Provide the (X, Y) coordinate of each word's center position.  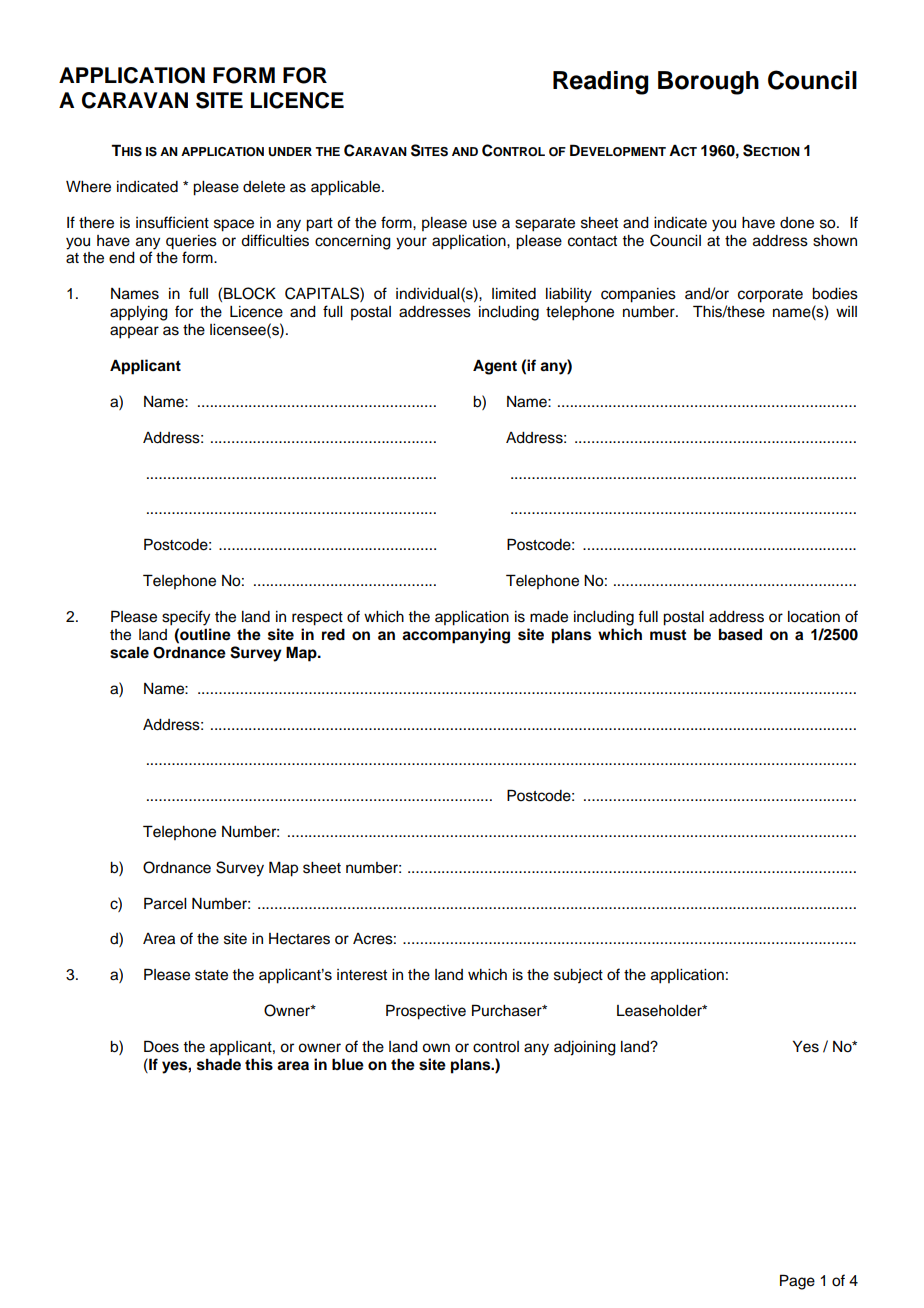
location (814, 617)
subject (578, 976)
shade (219, 1064)
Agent (495, 367)
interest (362, 975)
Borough (708, 83)
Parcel (165, 903)
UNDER (290, 152)
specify (186, 618)
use (485, 224)
